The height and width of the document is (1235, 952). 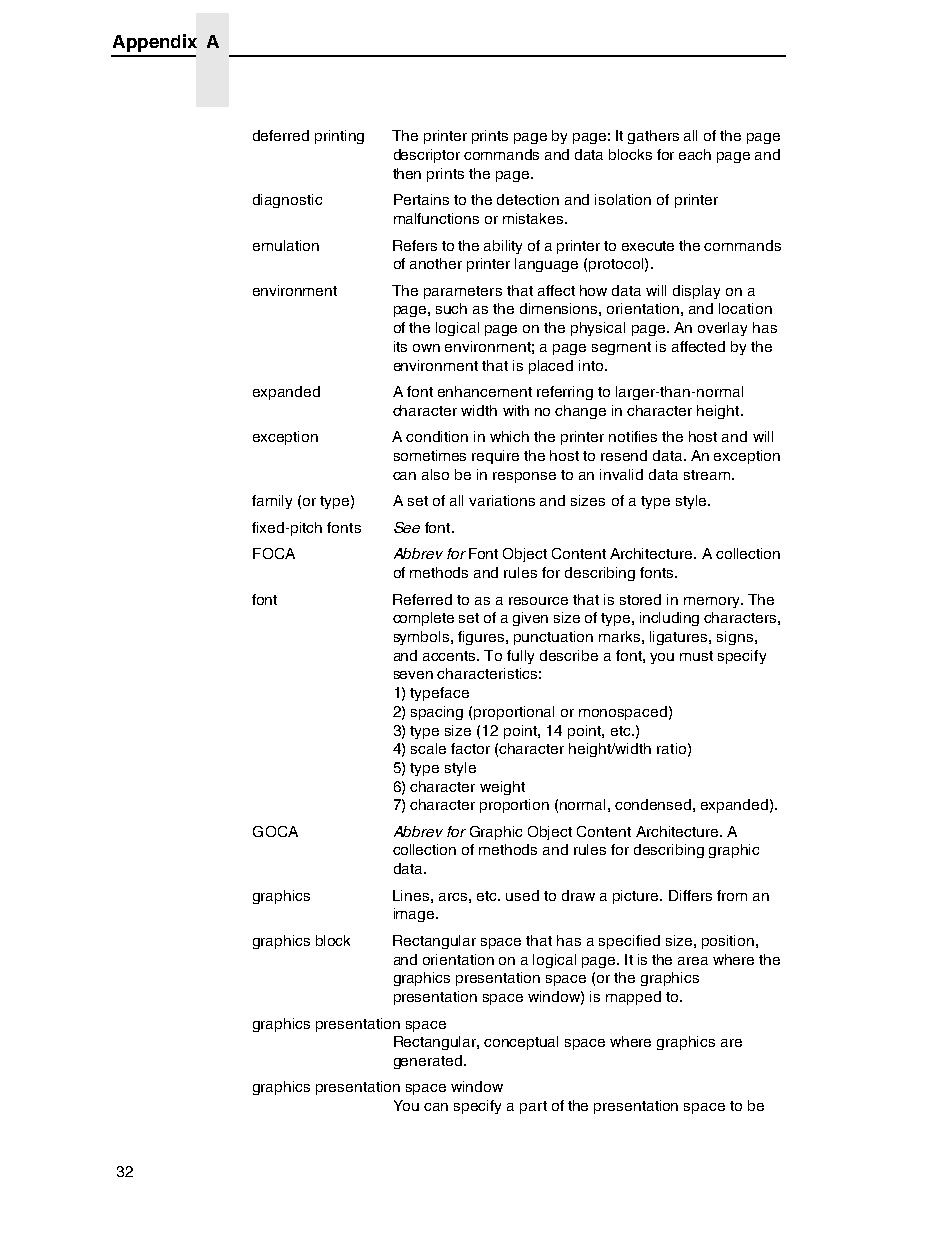 I want to click on family, so click(x=272, y=502).
